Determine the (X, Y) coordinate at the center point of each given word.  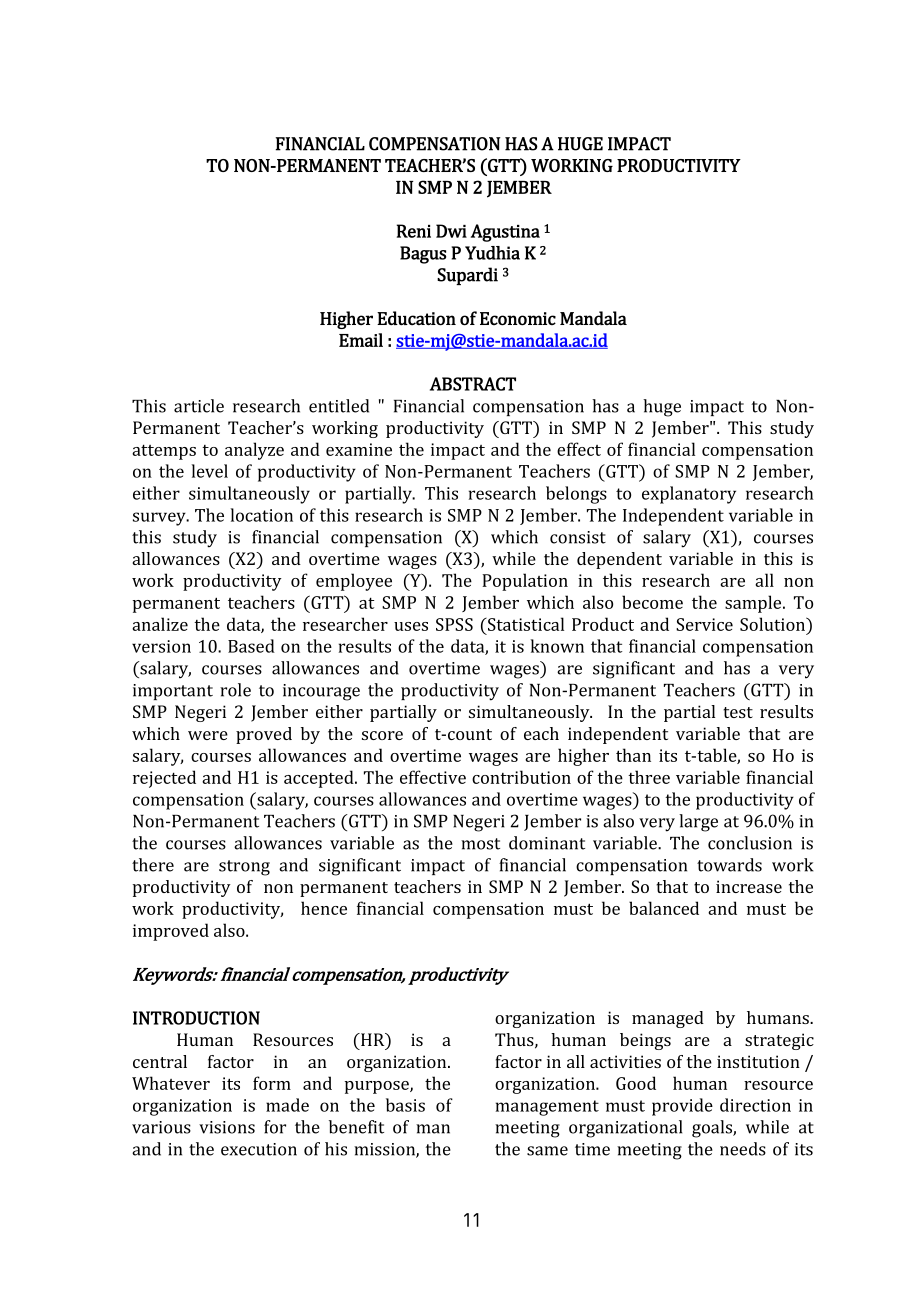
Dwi (451, 231)
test (738, 712)
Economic (518, 319)
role (235, 690)
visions (227, 1127)
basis (405, 1105)
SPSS (454, 624)
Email (361, 340)
